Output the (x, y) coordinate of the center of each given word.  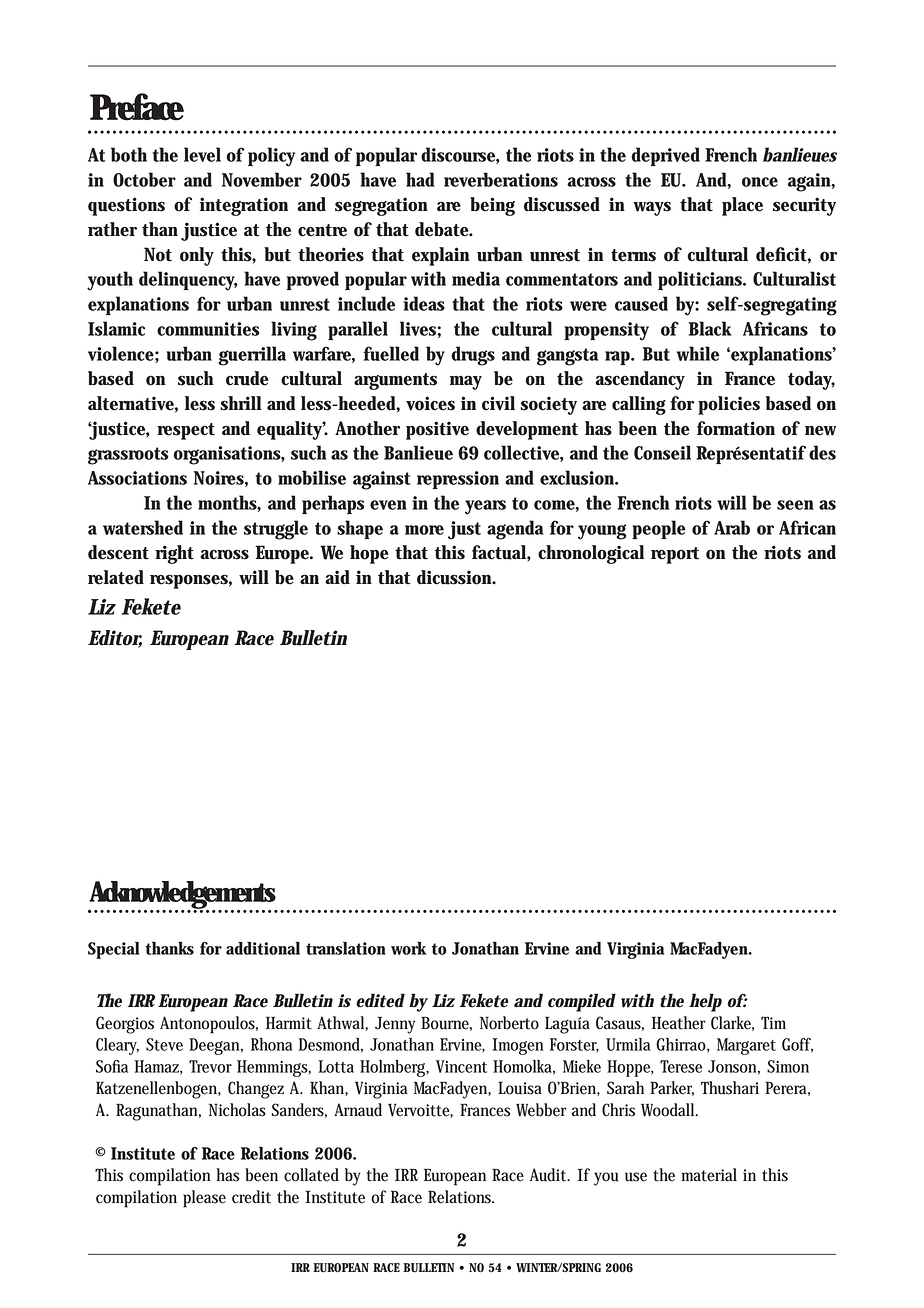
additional (263, 948)
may (466, 382)
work (408, 948)
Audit (549, 1175)
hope (369, 554)
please (204, 1199)
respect (186, 431)
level (202, 154)
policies (729, 405)
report (675, 555)
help (705, 1002)
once (760, 182)
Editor (115, 639)
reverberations (501, 179)
